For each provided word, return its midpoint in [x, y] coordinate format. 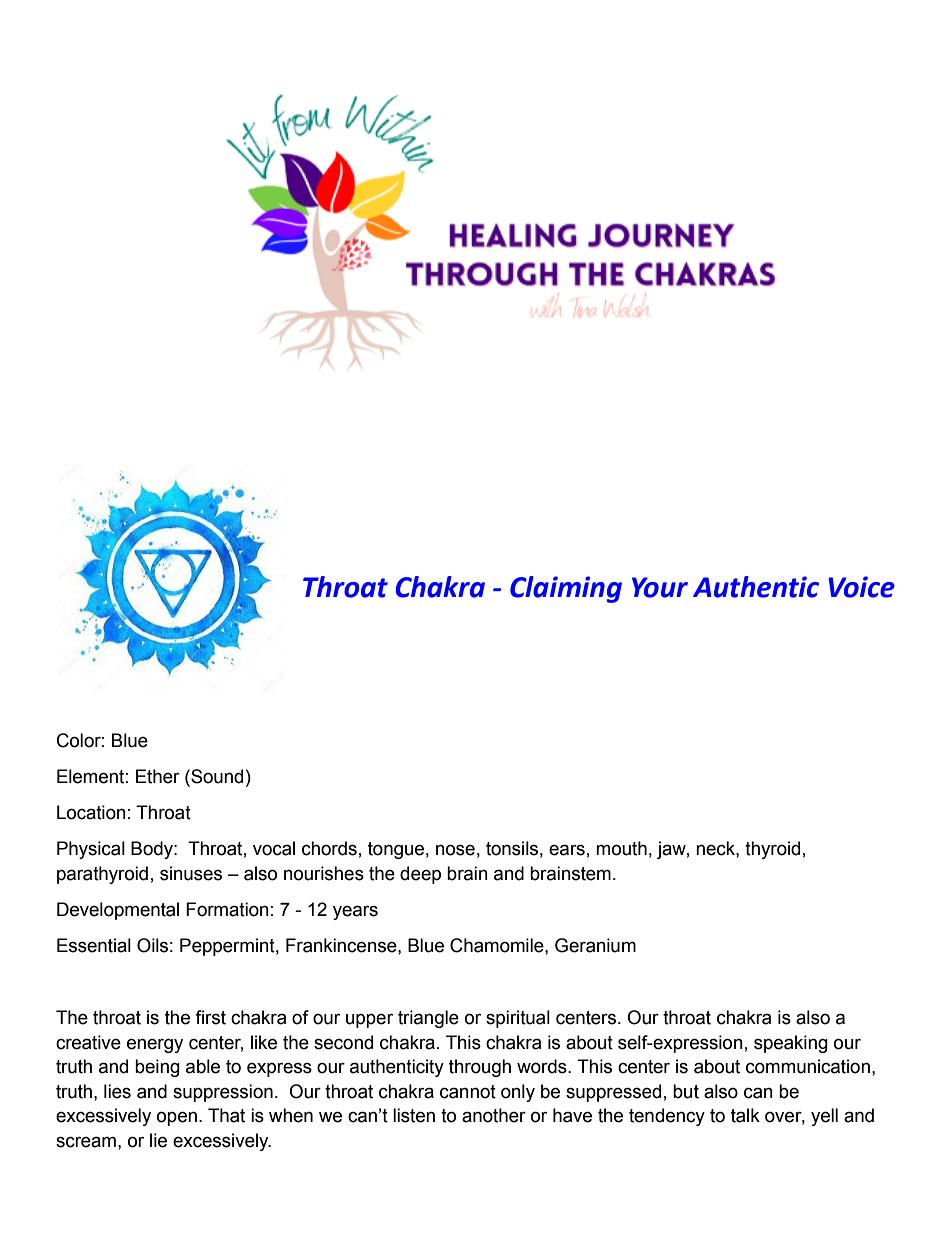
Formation [227, 909]
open [177, 1118]
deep [420, 875]
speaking [791, 1044]
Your [660, 587]
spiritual [518, 1019]
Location [91, 812]
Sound [216, 776]
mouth [621, 848]
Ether [158, 776]
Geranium [595, 945]
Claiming [566, 589]
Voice [861, 587]
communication [808, 1066]
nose [455, 850]
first [210, 1017]
